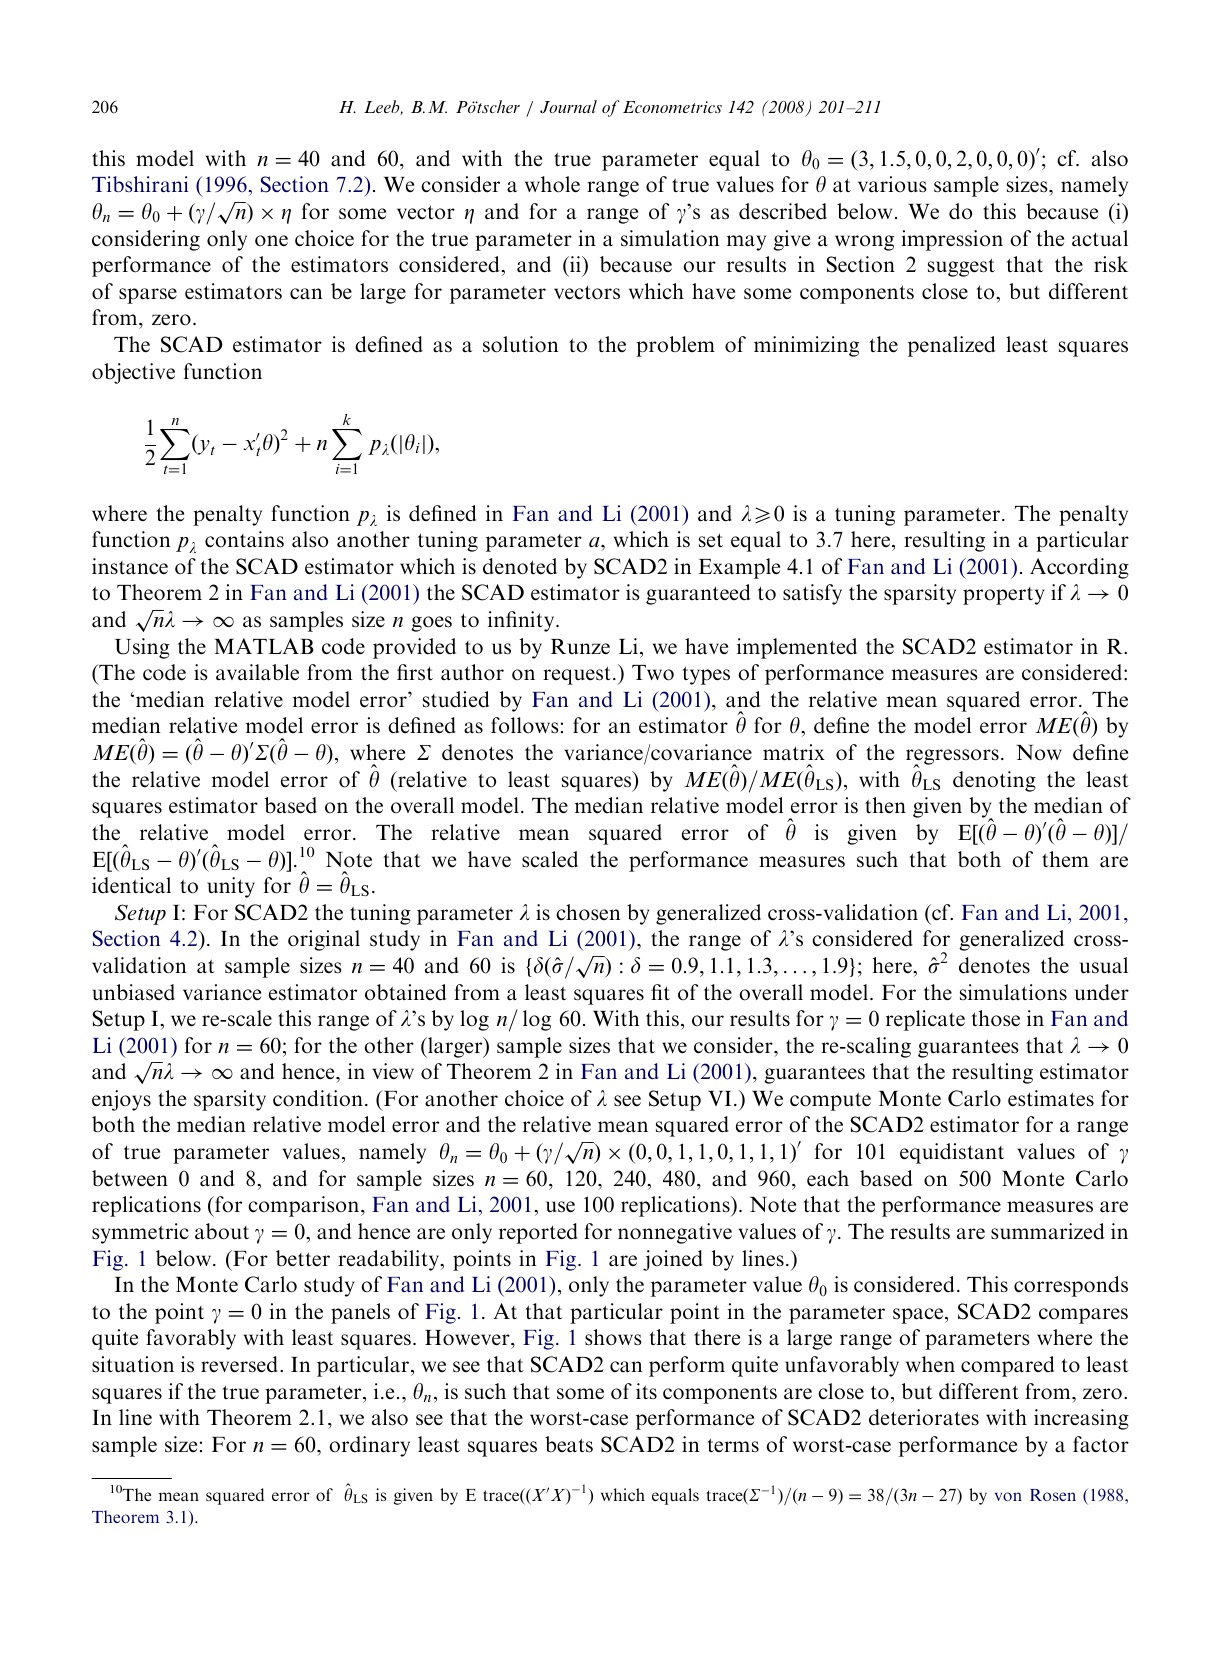  What do you see at coordinates (892, 184) in the screenshot?
I see `various` at bounding box center [892, 184].
